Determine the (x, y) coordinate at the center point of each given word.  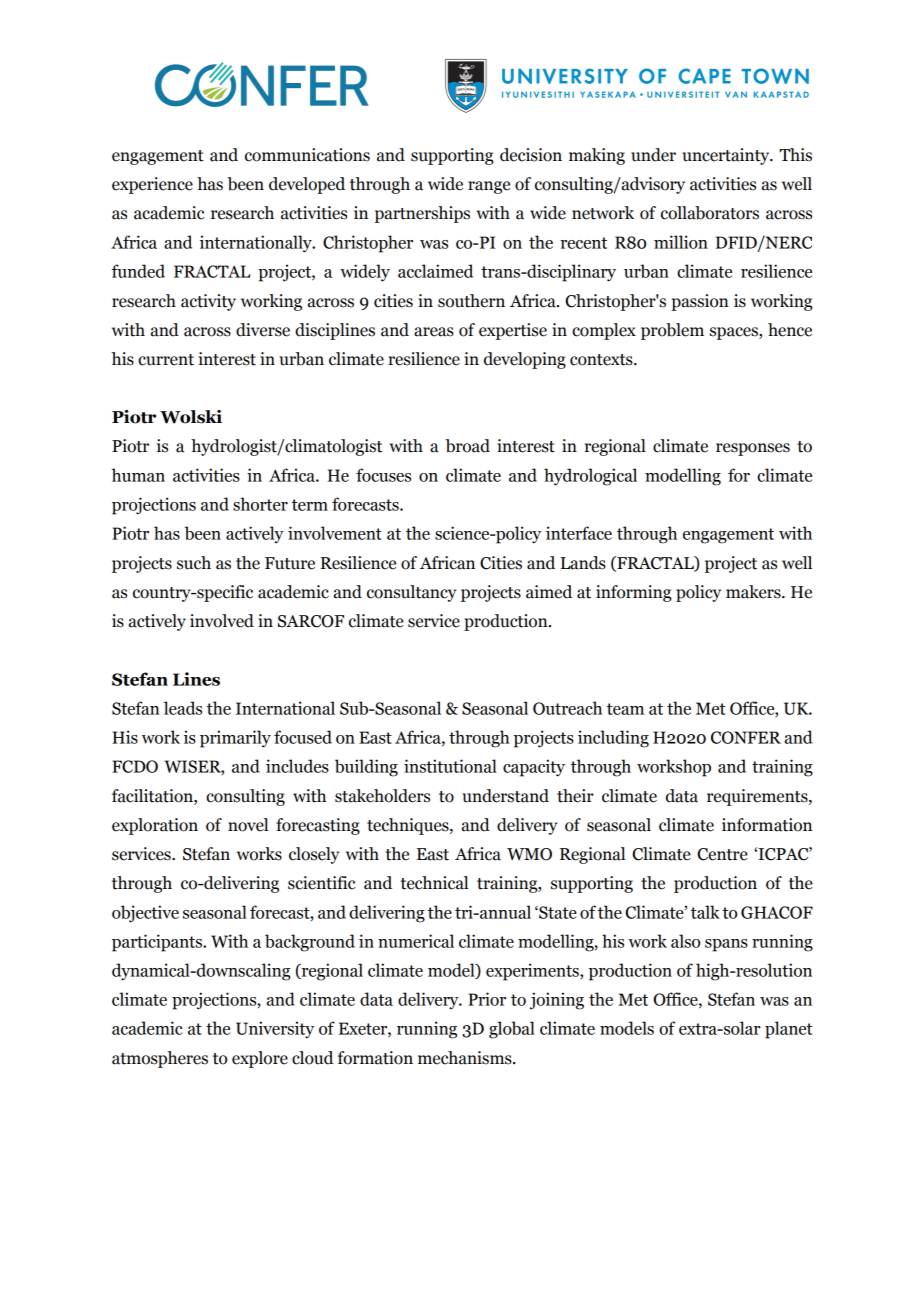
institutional (450, 766)
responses (753, 449)
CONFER (746, 737)
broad (468, 446)
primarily (235, 739)
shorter (260, 504)
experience (152, 185)
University (275, 1030)
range (489, 187)
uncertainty (727, 156)
